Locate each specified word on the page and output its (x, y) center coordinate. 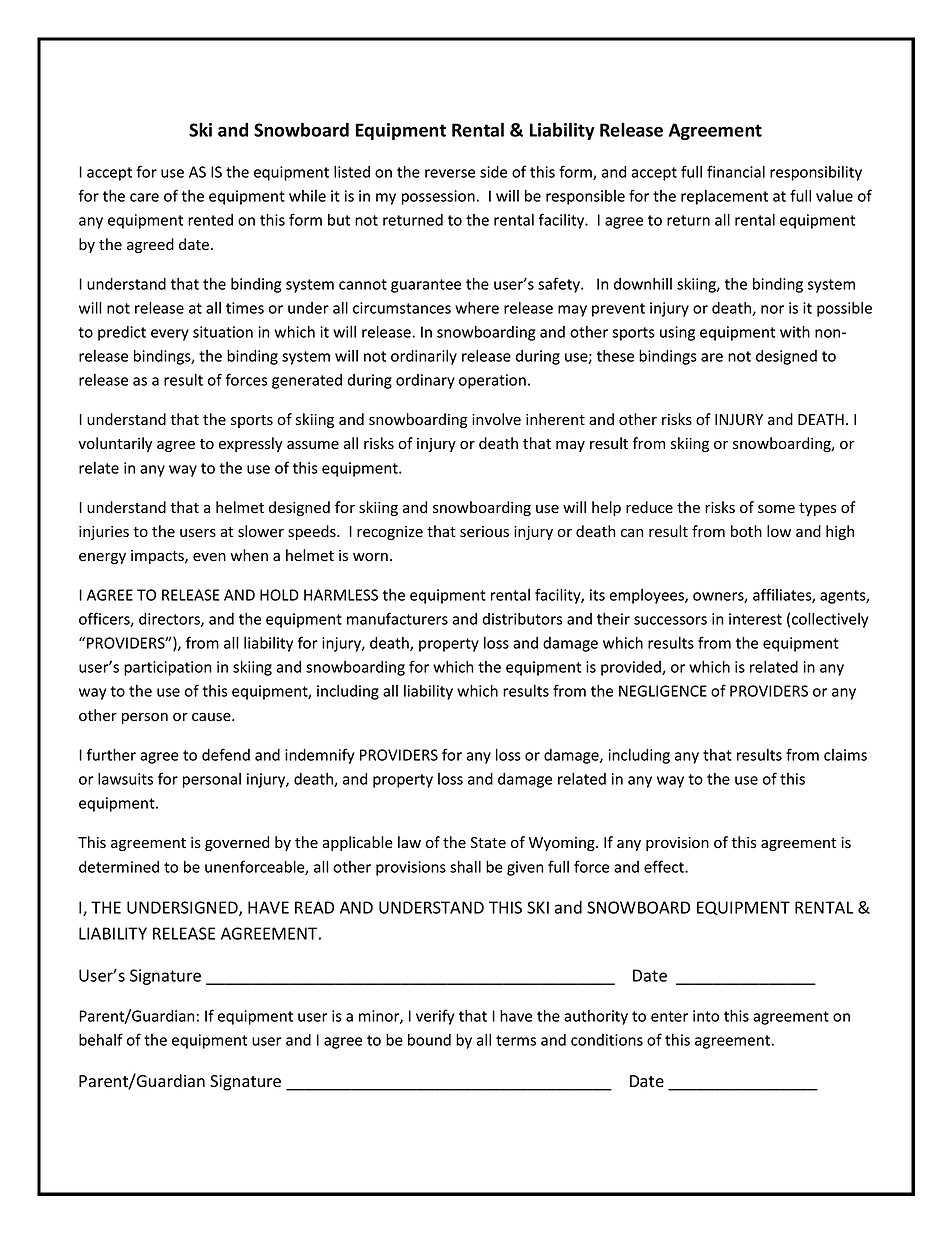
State (488, 843)
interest (755, 619)
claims (845, 755)
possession (438, 197)
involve (496, 419)
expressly (251, 444)
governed (237, 843)
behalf (101, 1039)
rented (210, 220)
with (795, 331)
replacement (724, 197)
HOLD (279, 595)
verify (435, 1017)
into (706, 1016)
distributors (522, 619)
